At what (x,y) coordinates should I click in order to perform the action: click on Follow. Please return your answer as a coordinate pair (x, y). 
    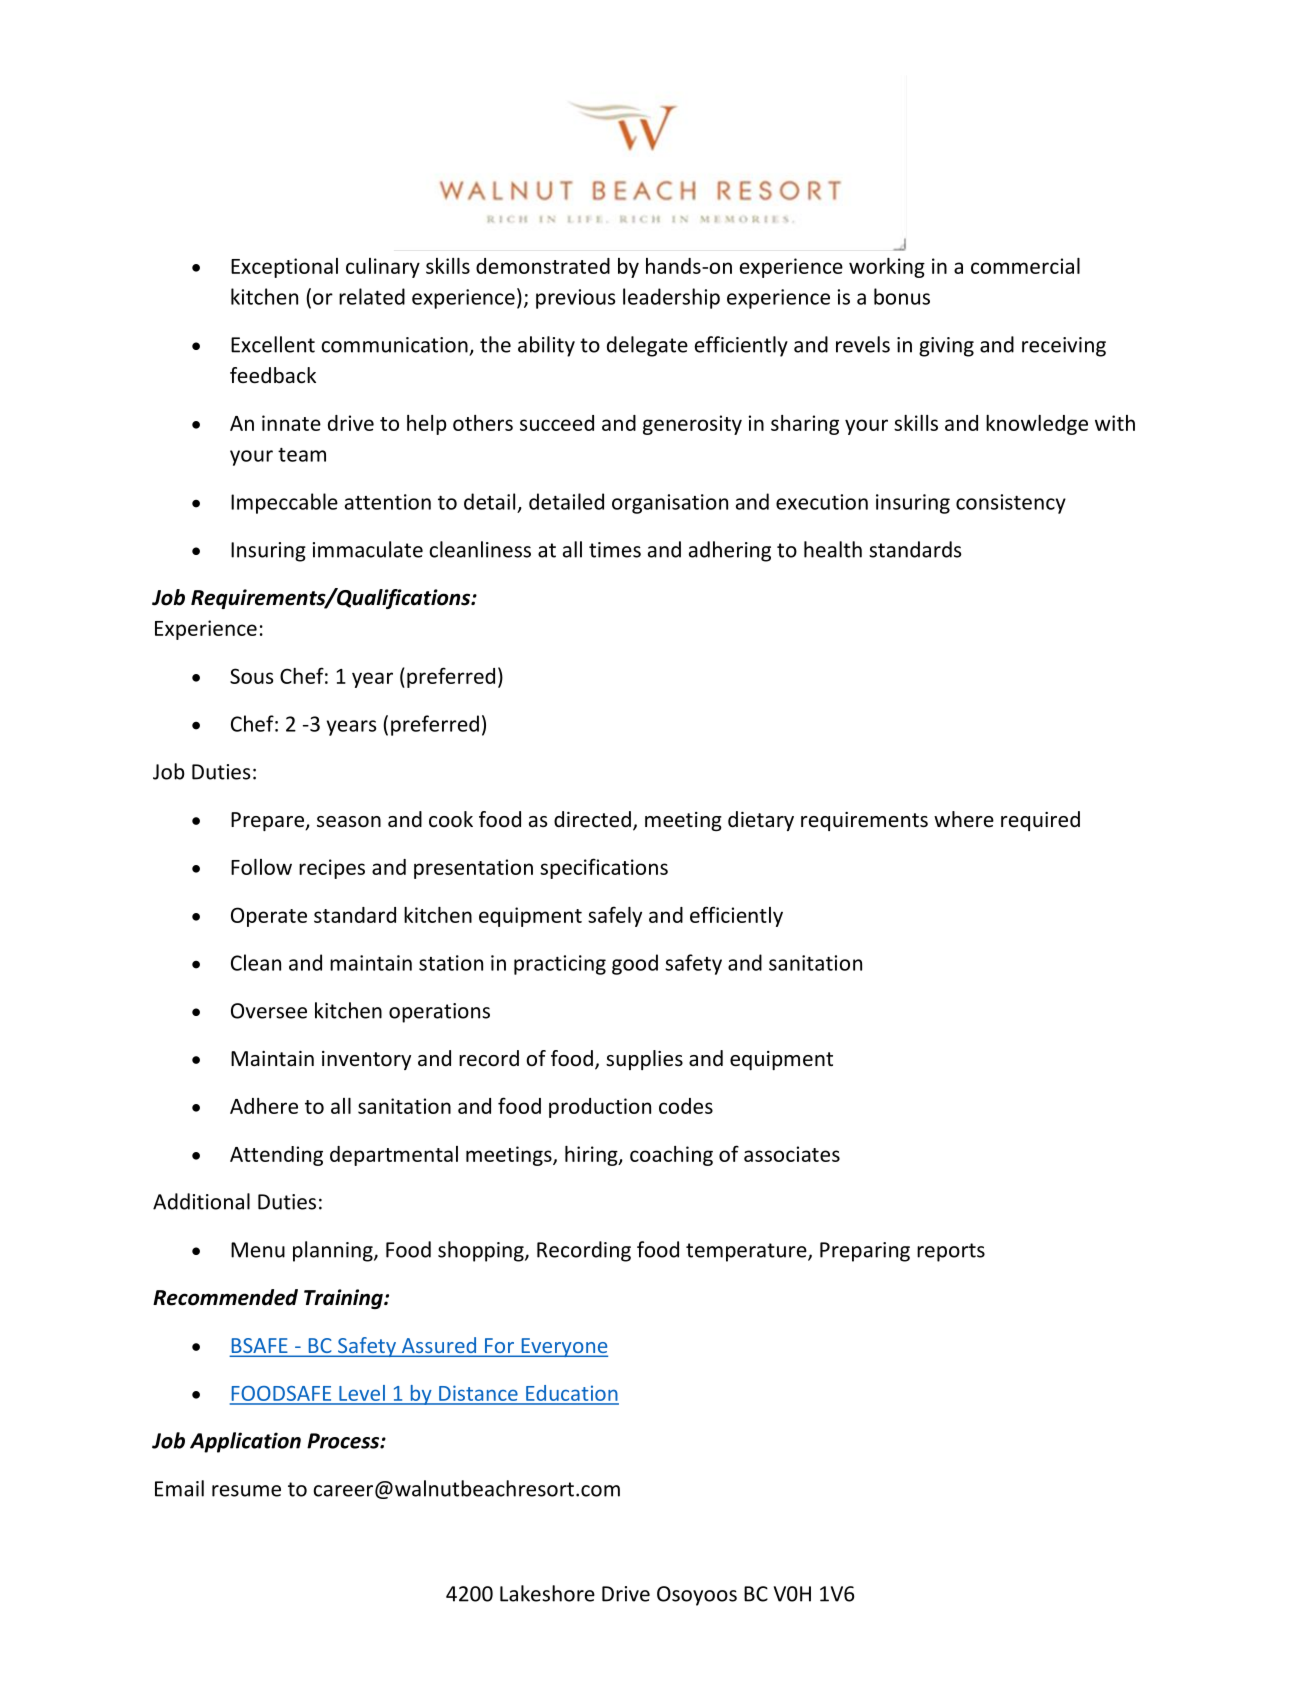
    Looking at the image, I should click on (261, 867).
